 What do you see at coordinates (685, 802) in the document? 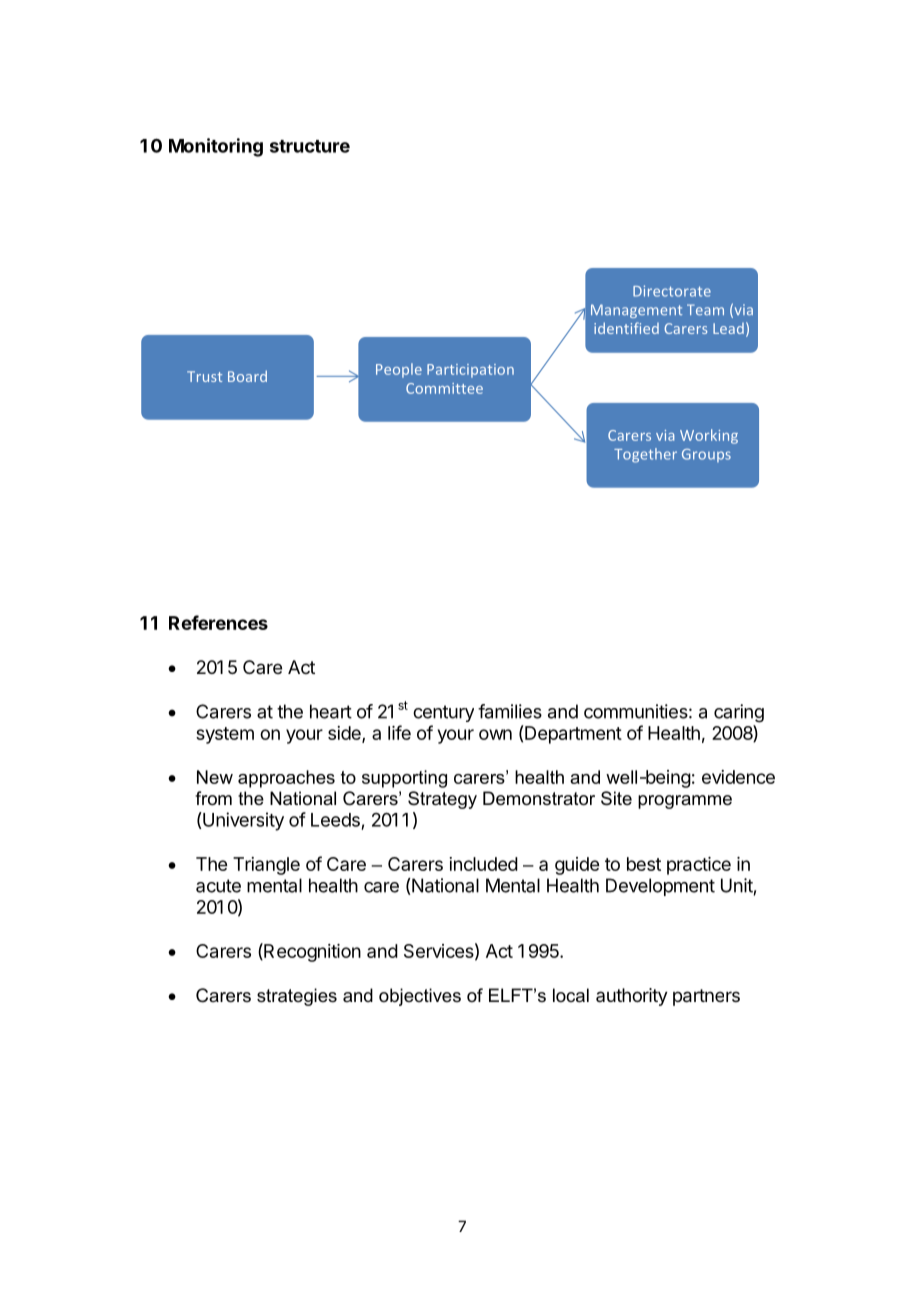
I see `programme` at bounding box center [685, 802].
